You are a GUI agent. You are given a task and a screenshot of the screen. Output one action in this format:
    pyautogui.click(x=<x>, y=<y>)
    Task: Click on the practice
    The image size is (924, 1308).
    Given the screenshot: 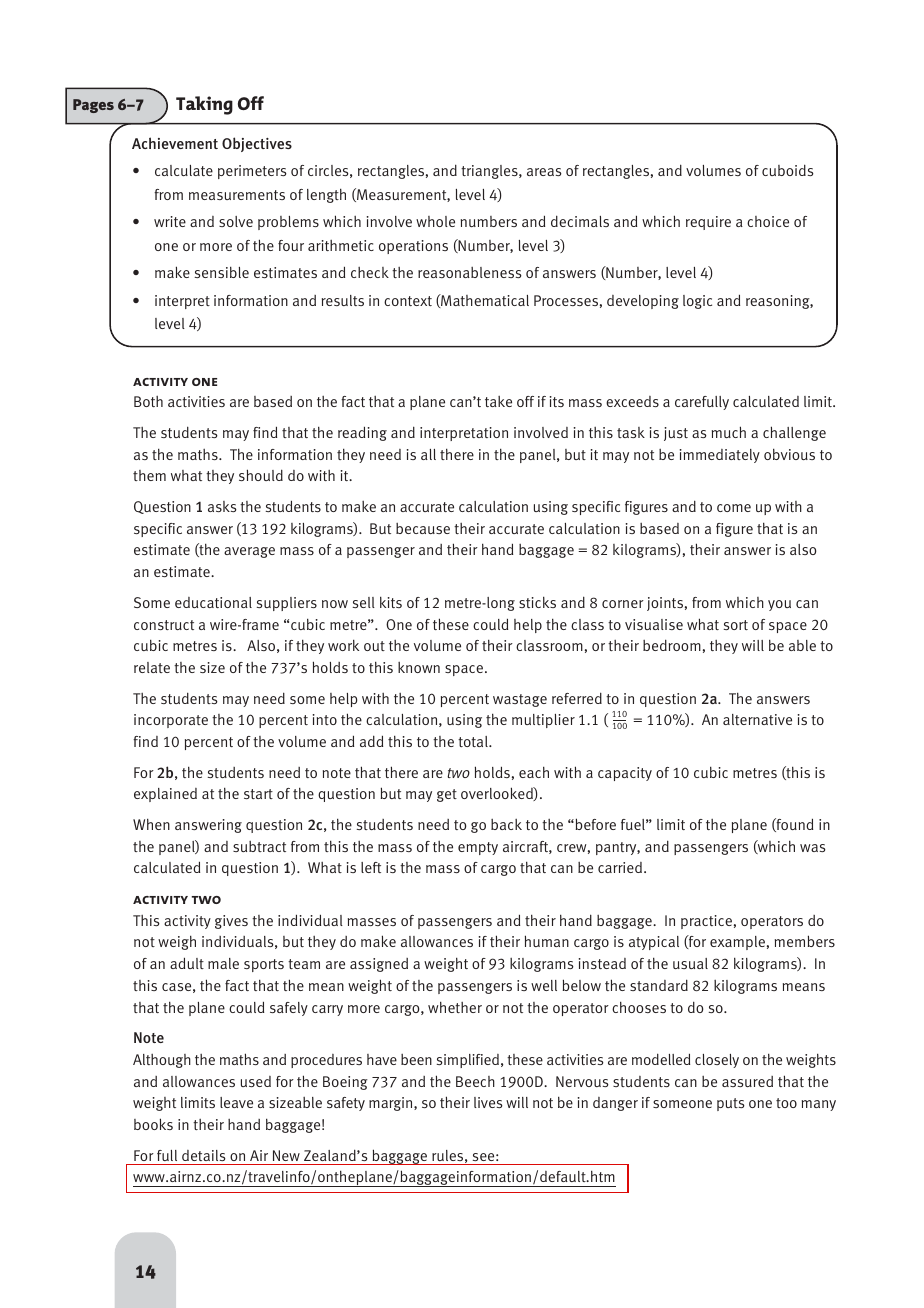 What is the action you would take?
    pyautogui.click(x=706, y=922)
